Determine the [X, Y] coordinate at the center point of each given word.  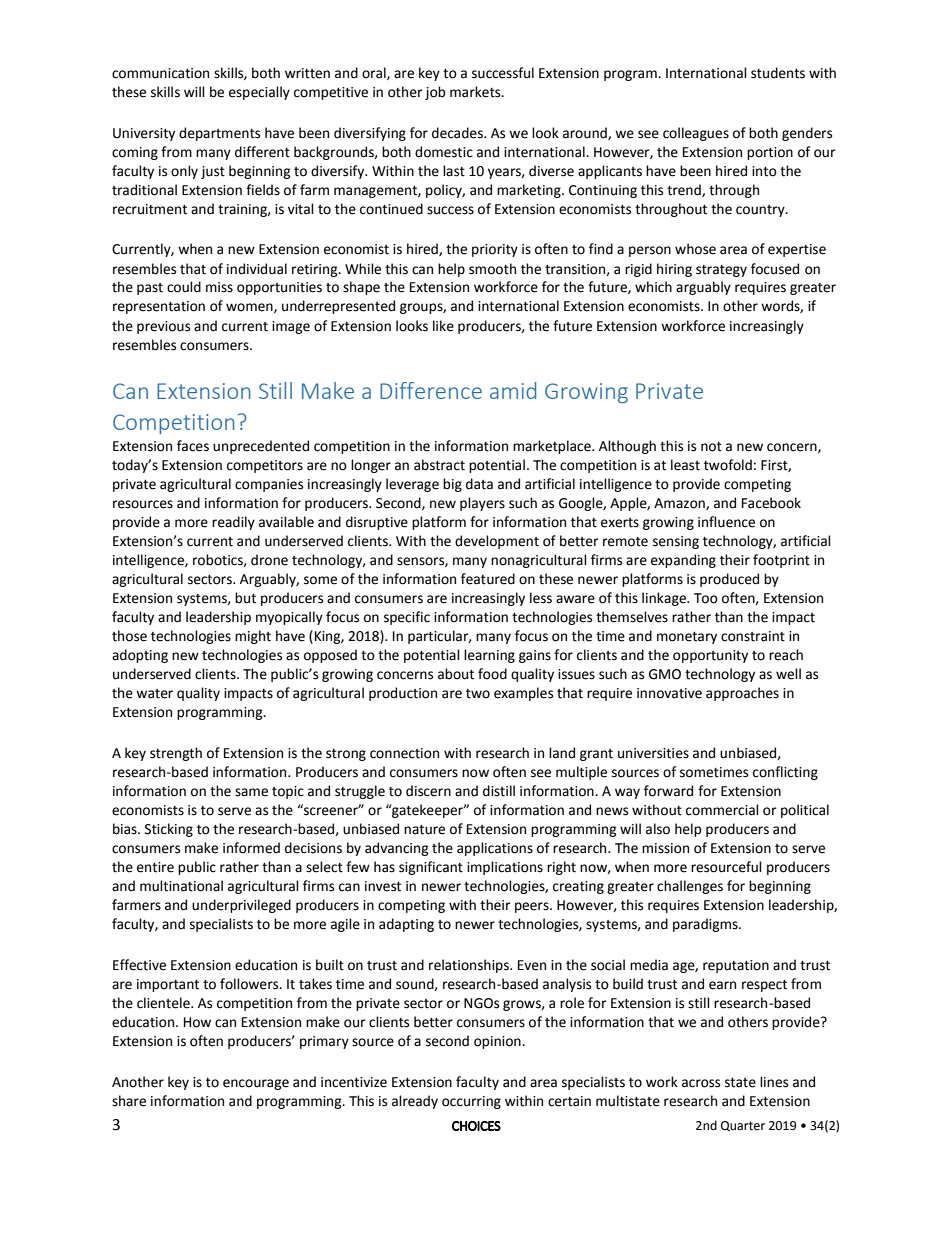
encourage [256, 1084]
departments [219, 134]
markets [476, 92]
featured [488, 579]
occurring [471, 1102]
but [245, 598]
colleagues [696, 134]
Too [706, 598]
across [701, 1083]
